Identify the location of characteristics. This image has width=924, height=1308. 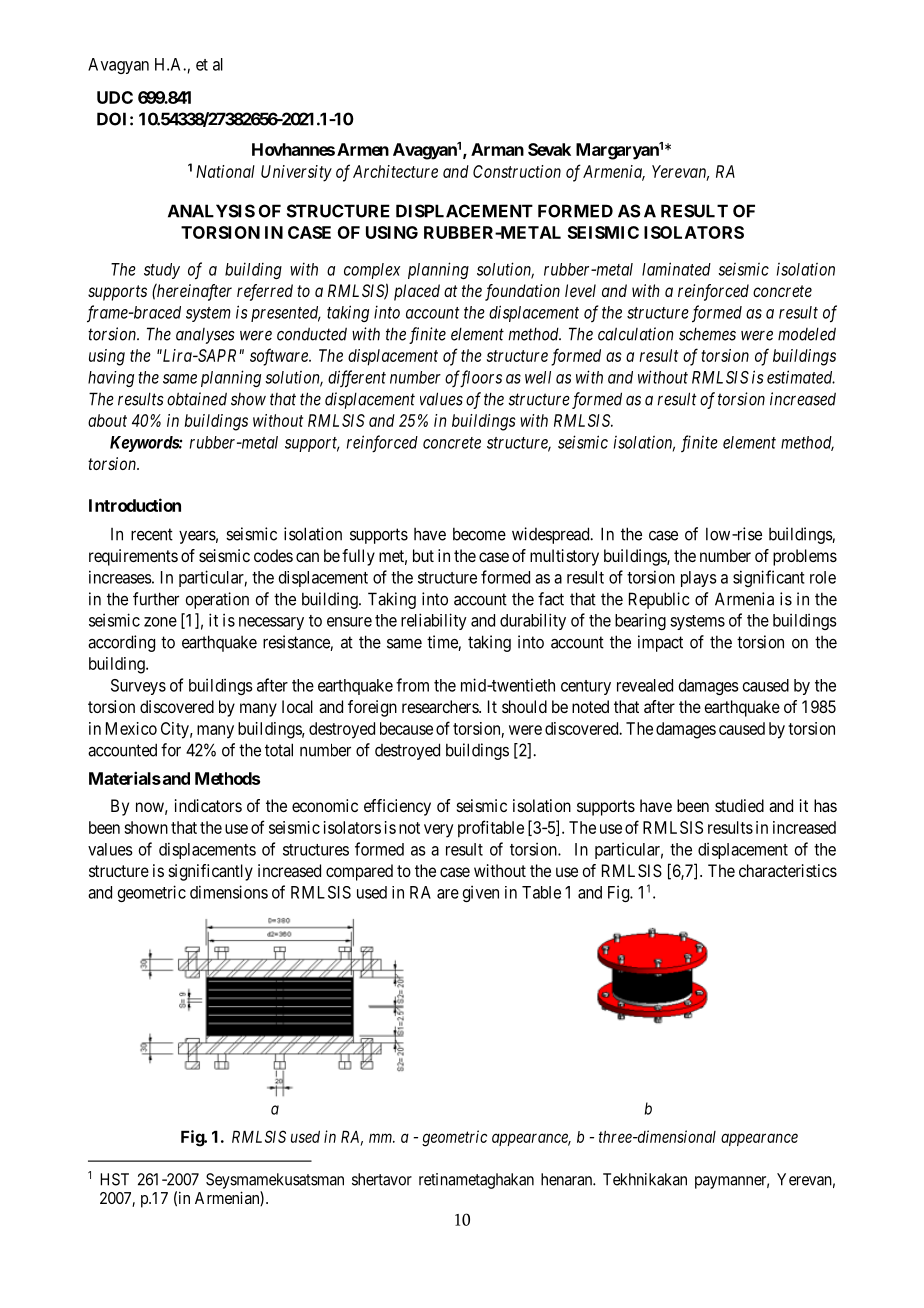
(788, 870).
